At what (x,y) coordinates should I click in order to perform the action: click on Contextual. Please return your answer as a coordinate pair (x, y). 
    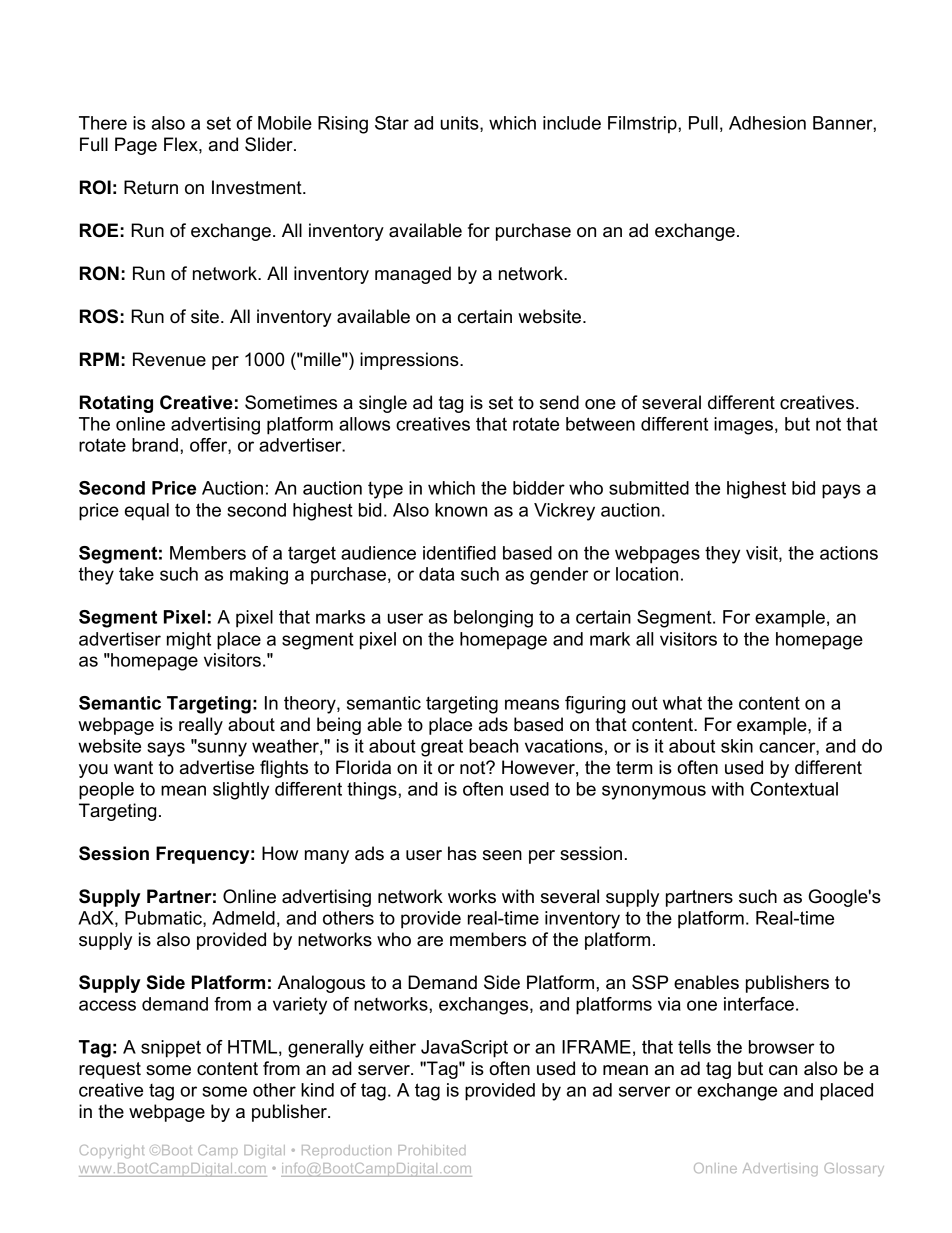
    Looking at the image, I should click on (794, 789).
